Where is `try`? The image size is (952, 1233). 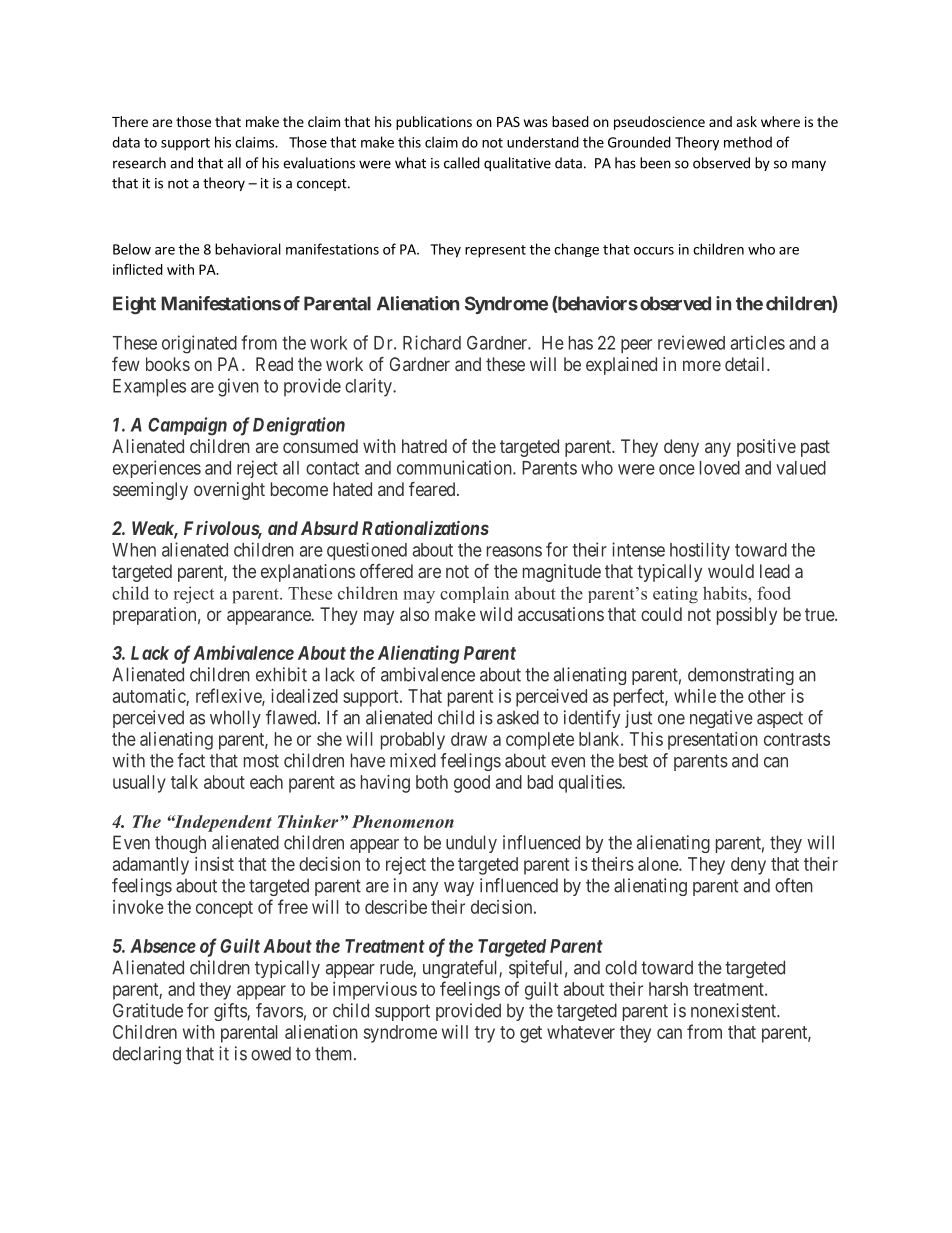
try is located at coordinates (485, 1034).
